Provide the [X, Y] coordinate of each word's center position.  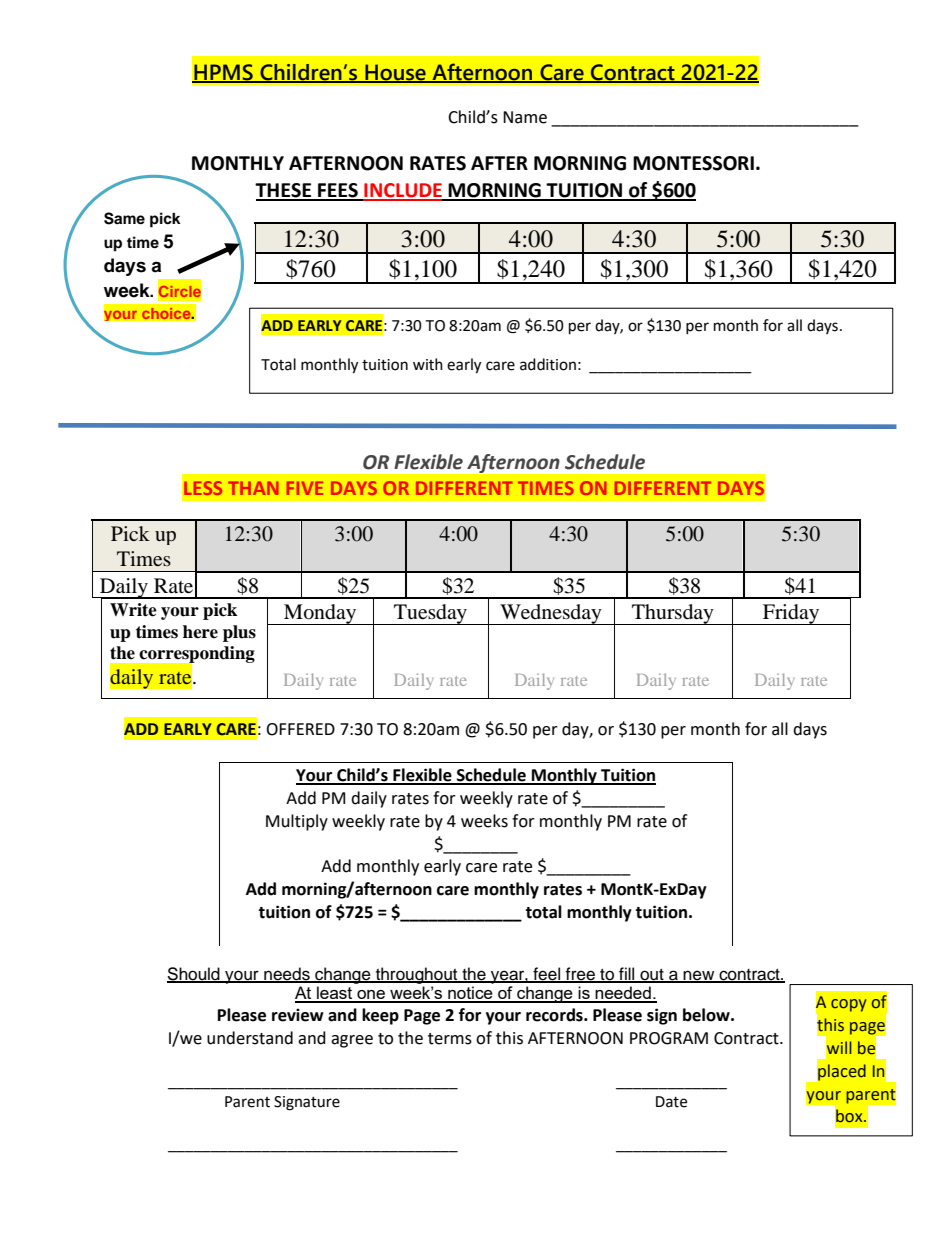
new [699, 976]
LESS [203, 488]
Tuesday [430, 614]
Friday [791, 614]
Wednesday [551, 614]
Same [124, 218]
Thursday [673, 614]
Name [525, 117]
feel [546, 975]
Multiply [297, 822]
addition [548, 364]
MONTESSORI [693, 163]
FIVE [305, 488]
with [428, 364]
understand [250, 1038]
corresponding [196, 656]
